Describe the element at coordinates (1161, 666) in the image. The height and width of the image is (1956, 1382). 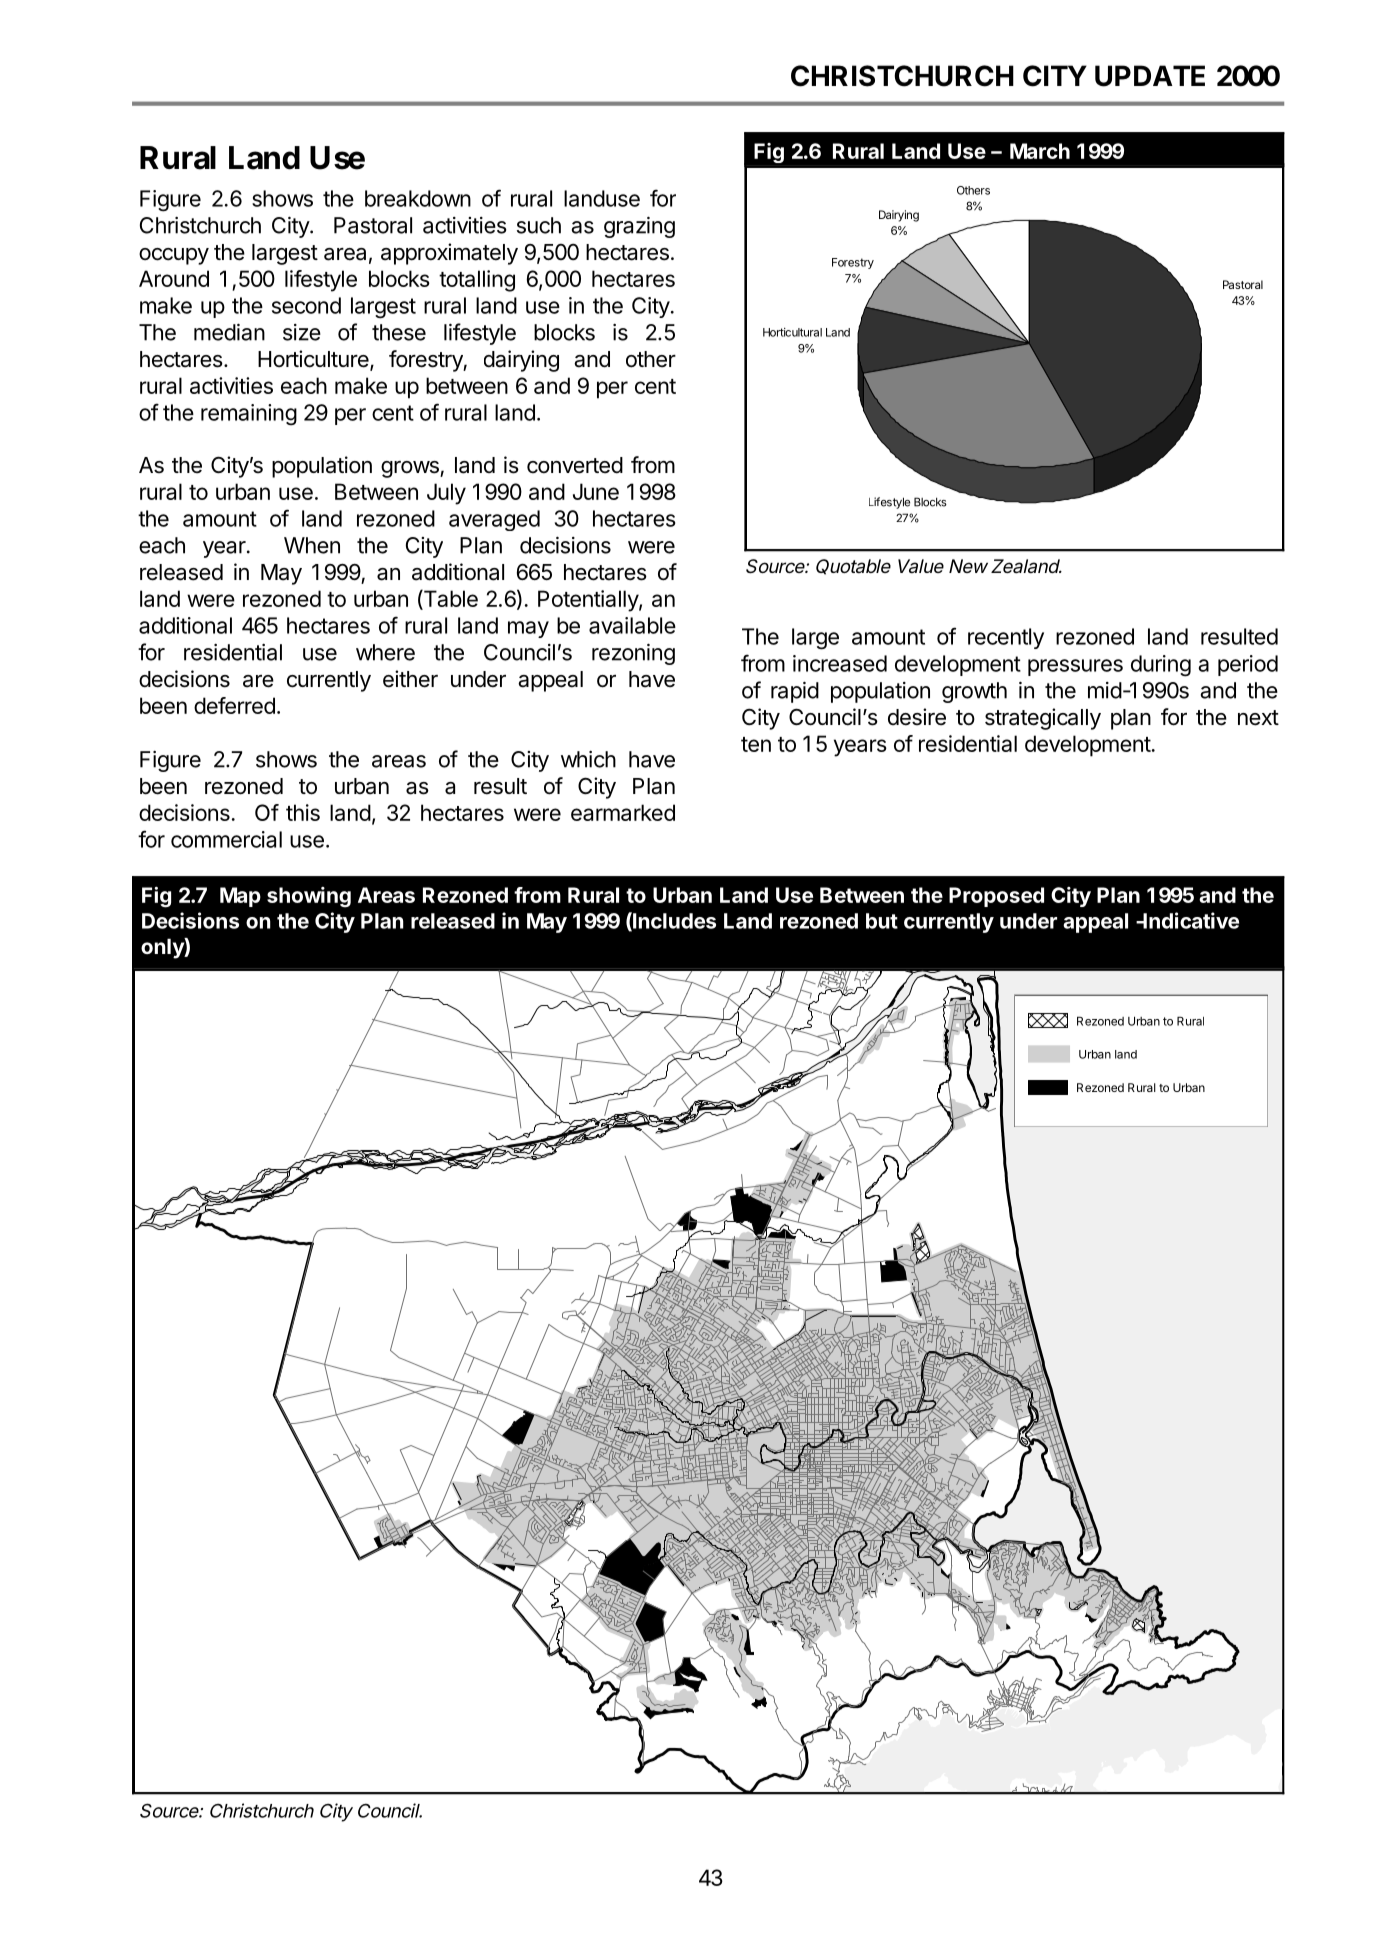
I see `during` at that location.
